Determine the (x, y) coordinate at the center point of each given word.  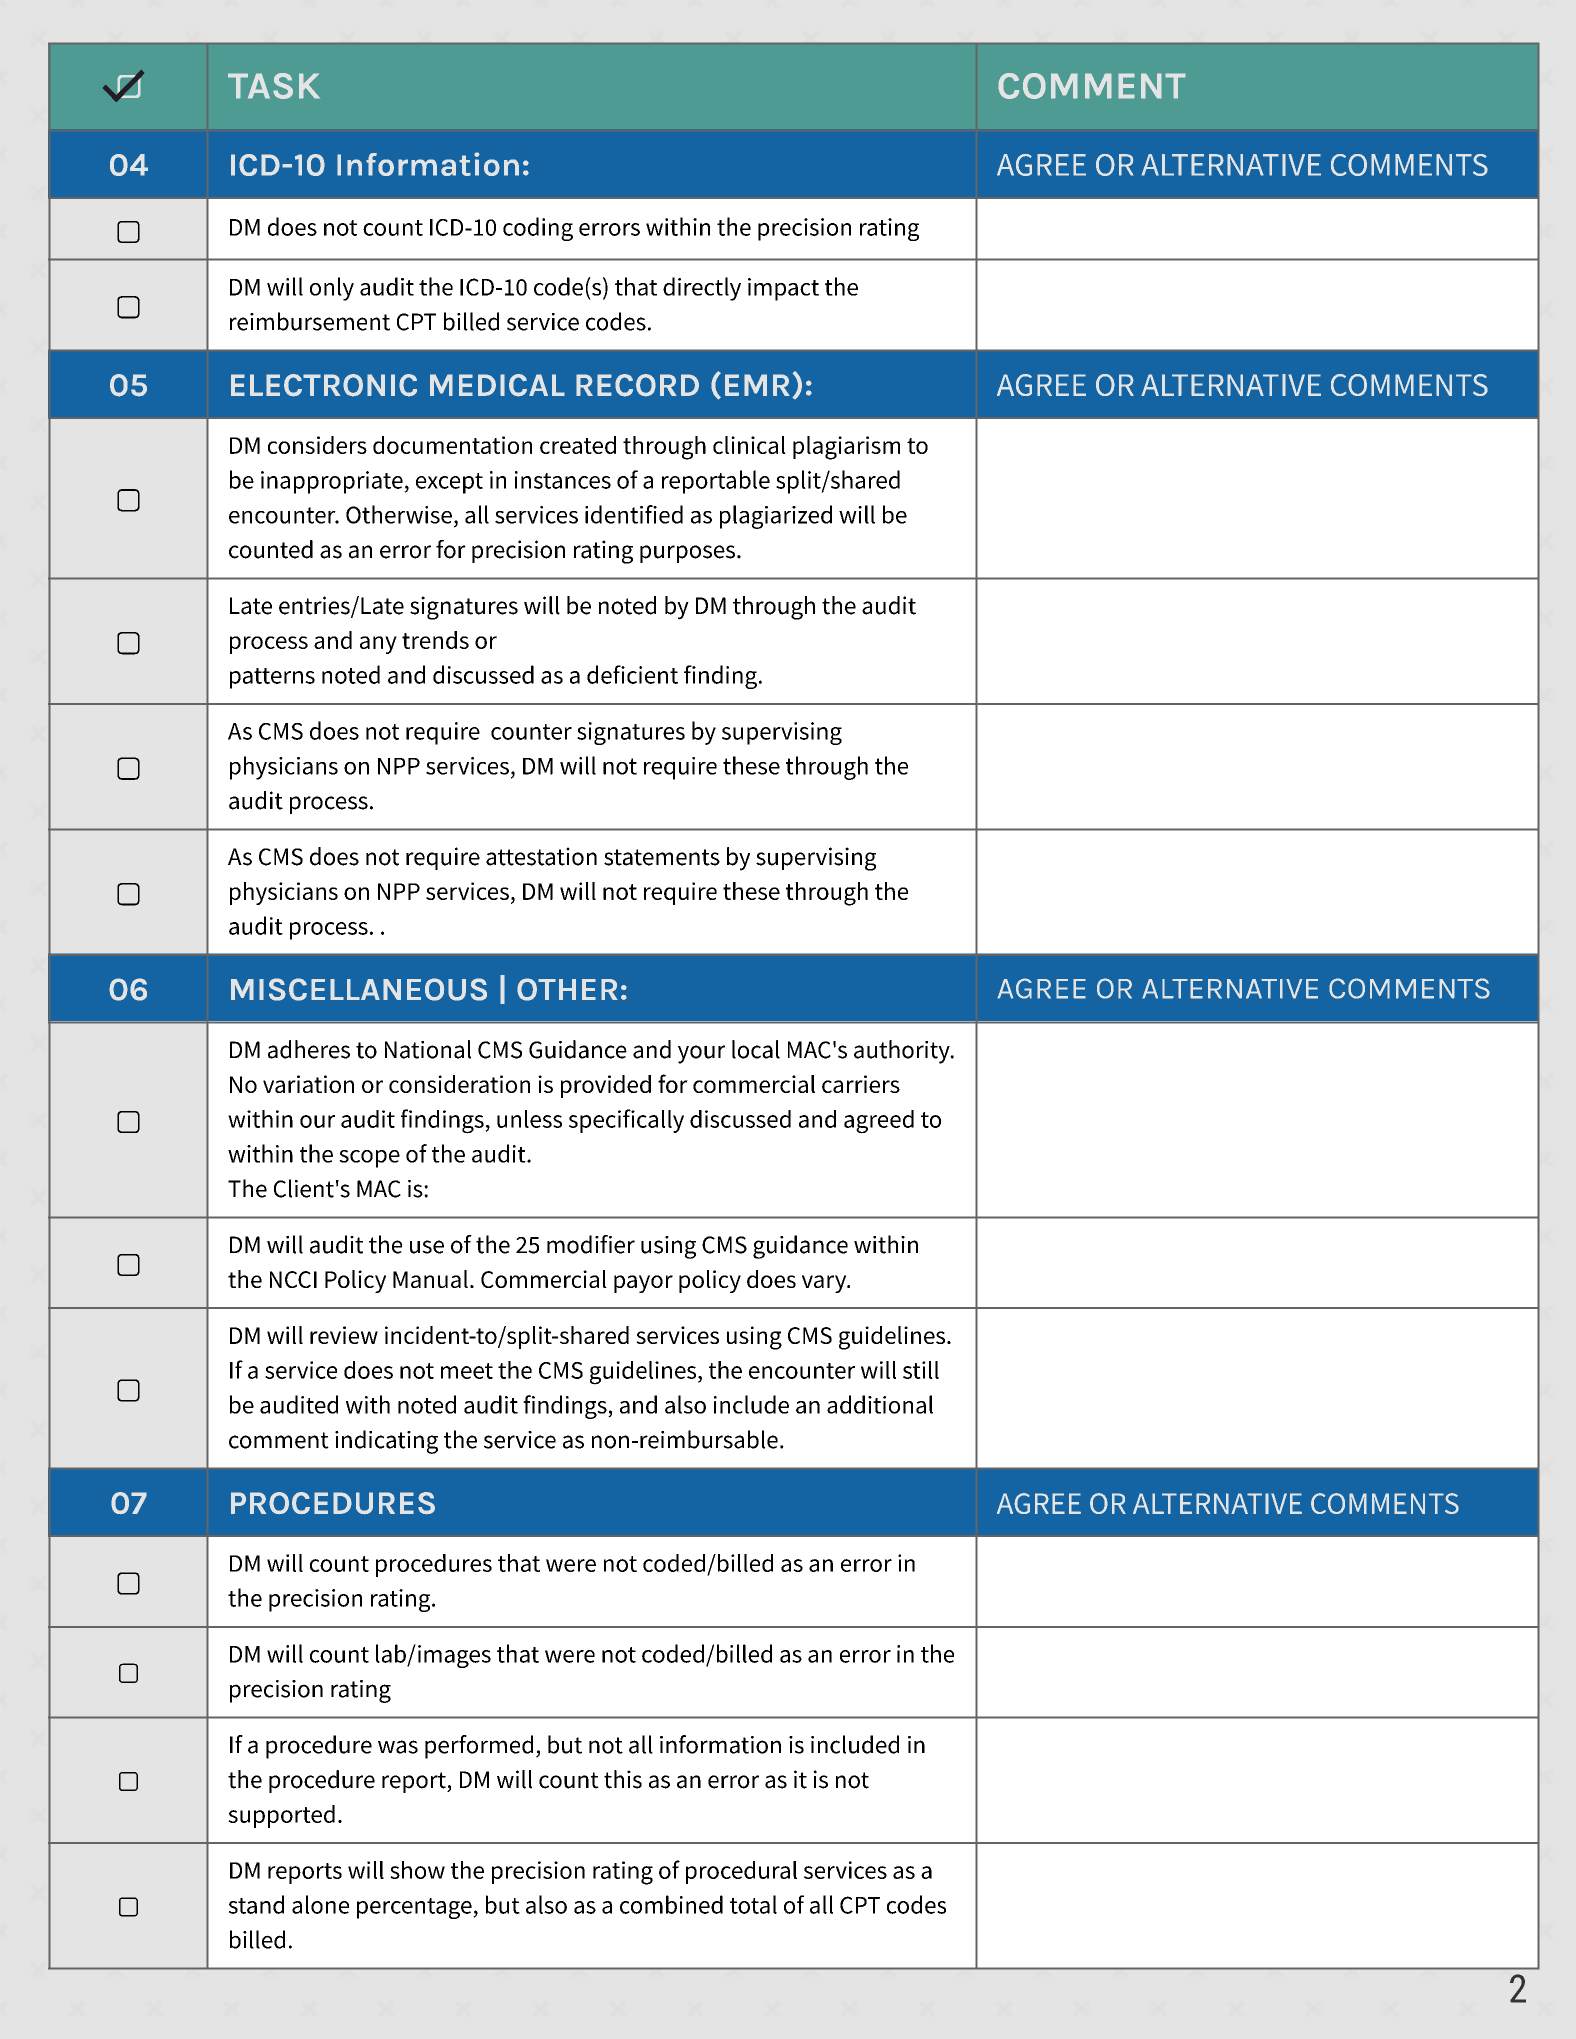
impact (783, 289)
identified (634, 514)
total (753, 1904)
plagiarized (776, 517)
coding (538, 229)
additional (880, 1404)
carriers (861, 1084)
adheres (309, 1049)
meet (467, 1371)
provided (606, 1086)
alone (320, 1904)
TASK (274, 86)
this (623, 1779)
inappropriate (333, 482)
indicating (386, 1442)
